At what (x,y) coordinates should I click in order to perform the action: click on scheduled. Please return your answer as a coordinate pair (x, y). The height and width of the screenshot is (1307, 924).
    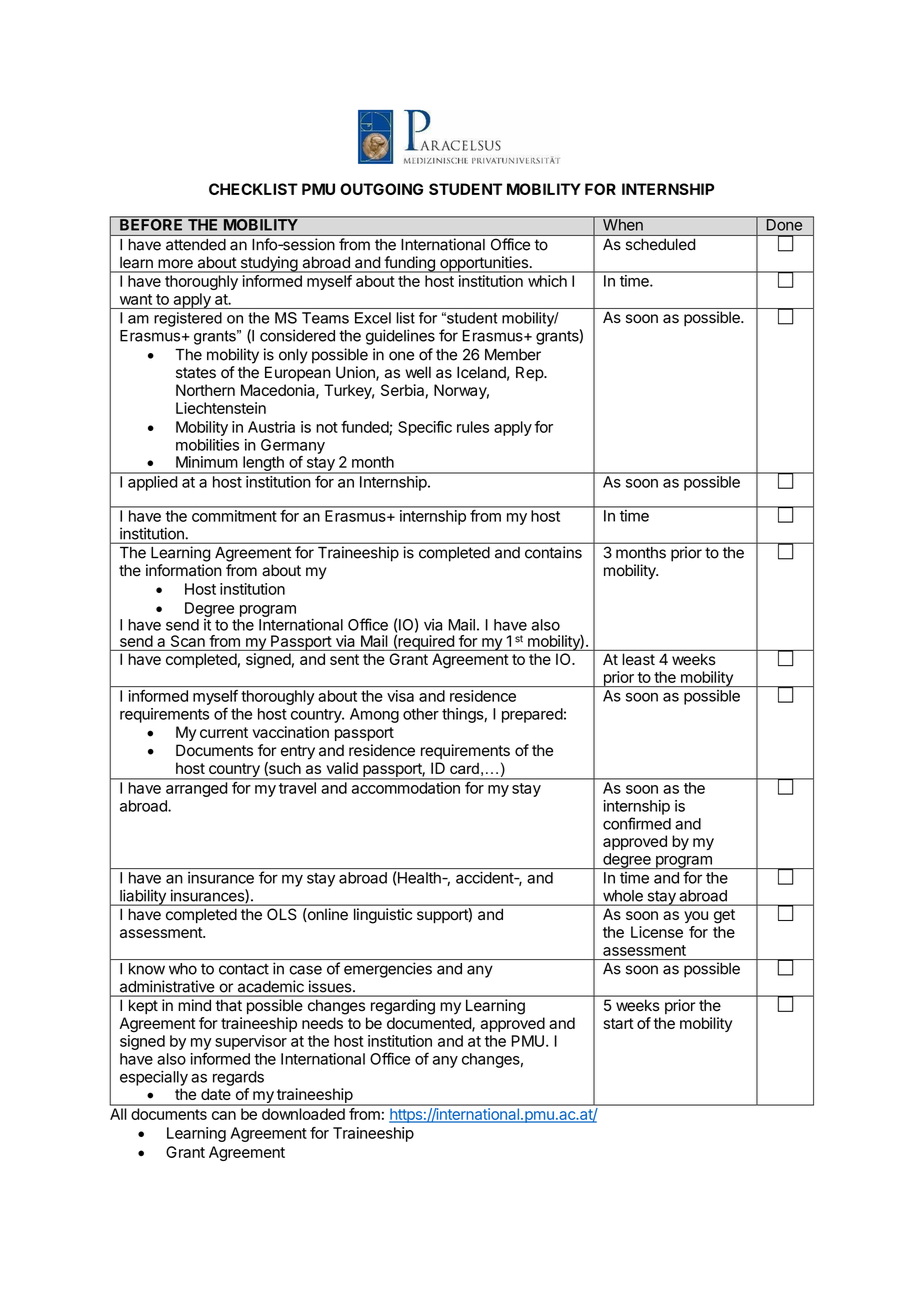
    Looking at the image, I should click on (660, 244).
